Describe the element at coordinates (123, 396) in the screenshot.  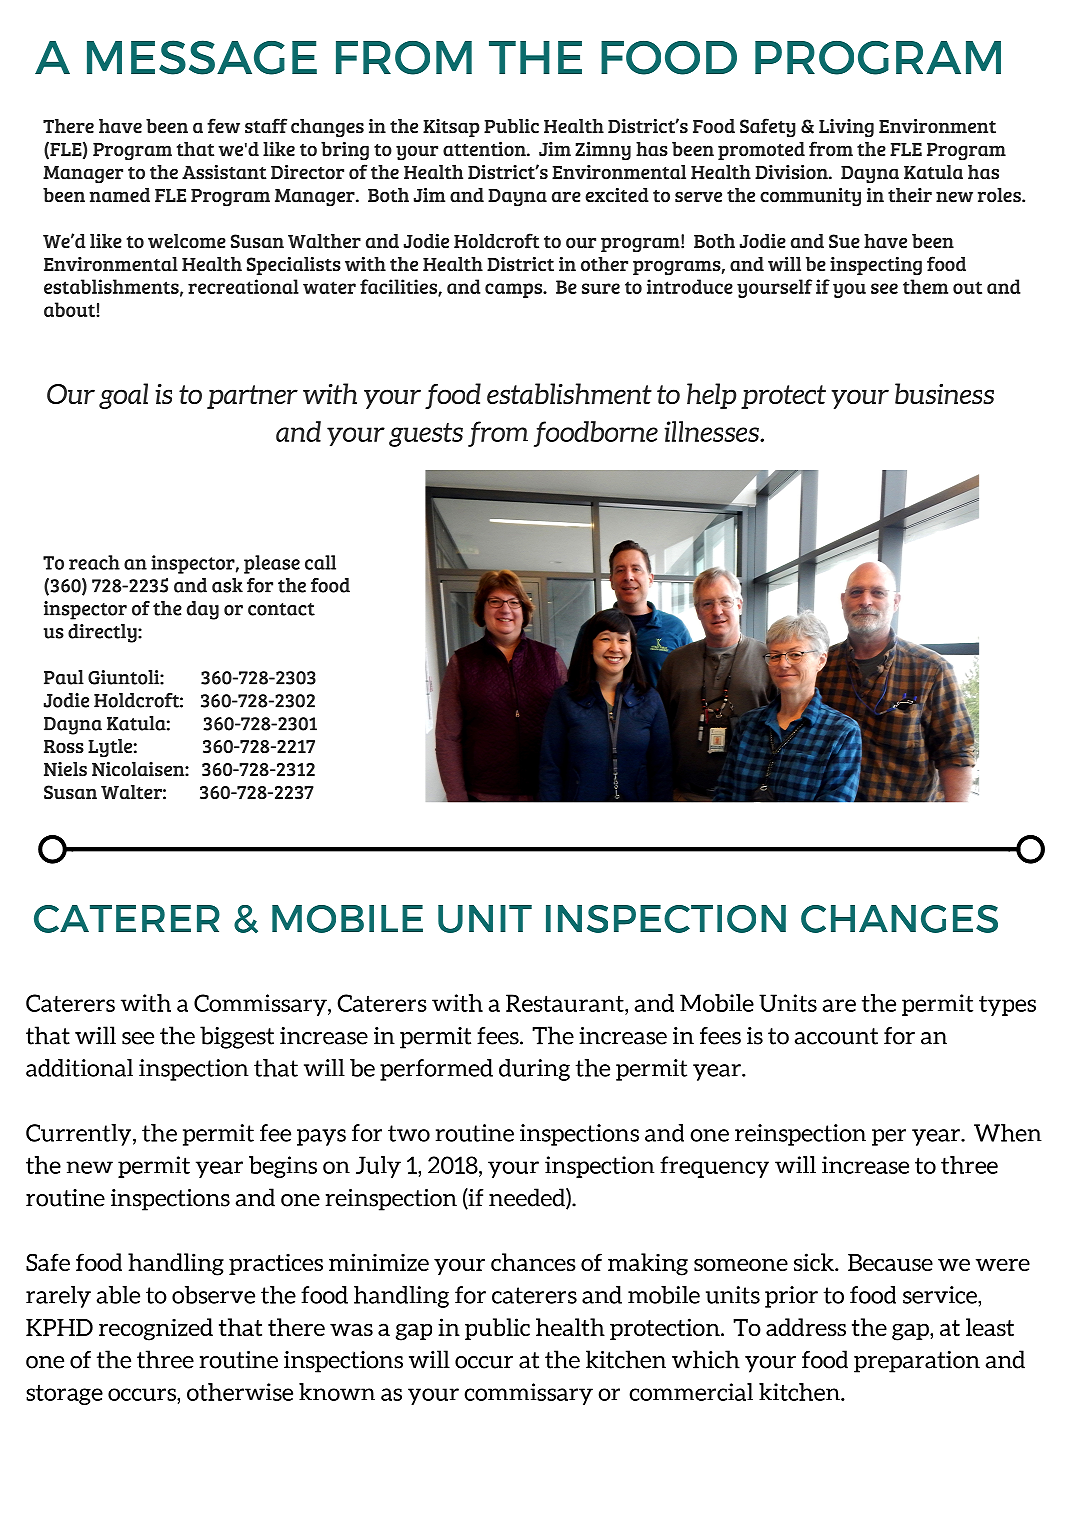
I see `goal` at that location.
